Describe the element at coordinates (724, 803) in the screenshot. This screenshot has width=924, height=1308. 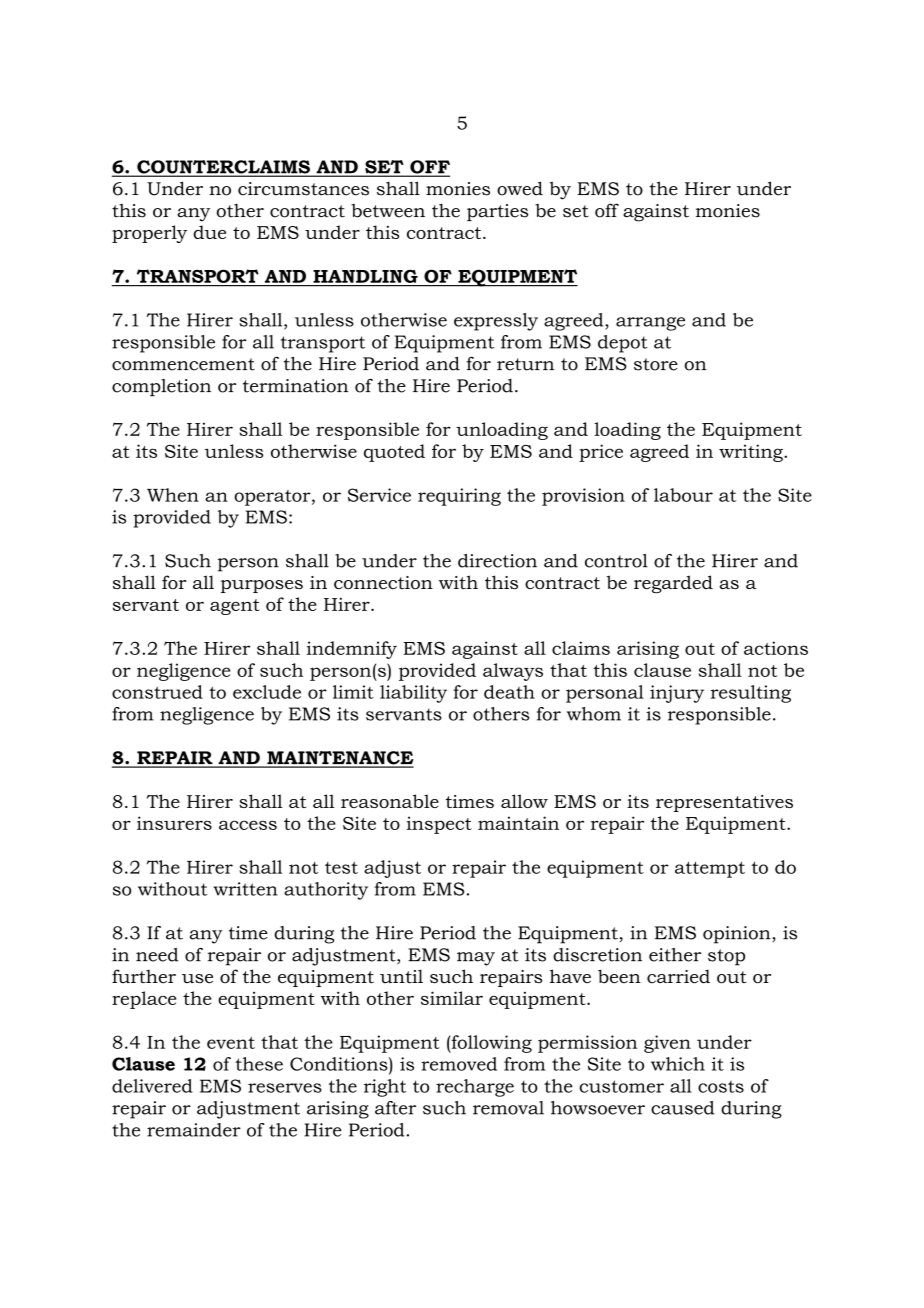
I see `representatives` at that location.
